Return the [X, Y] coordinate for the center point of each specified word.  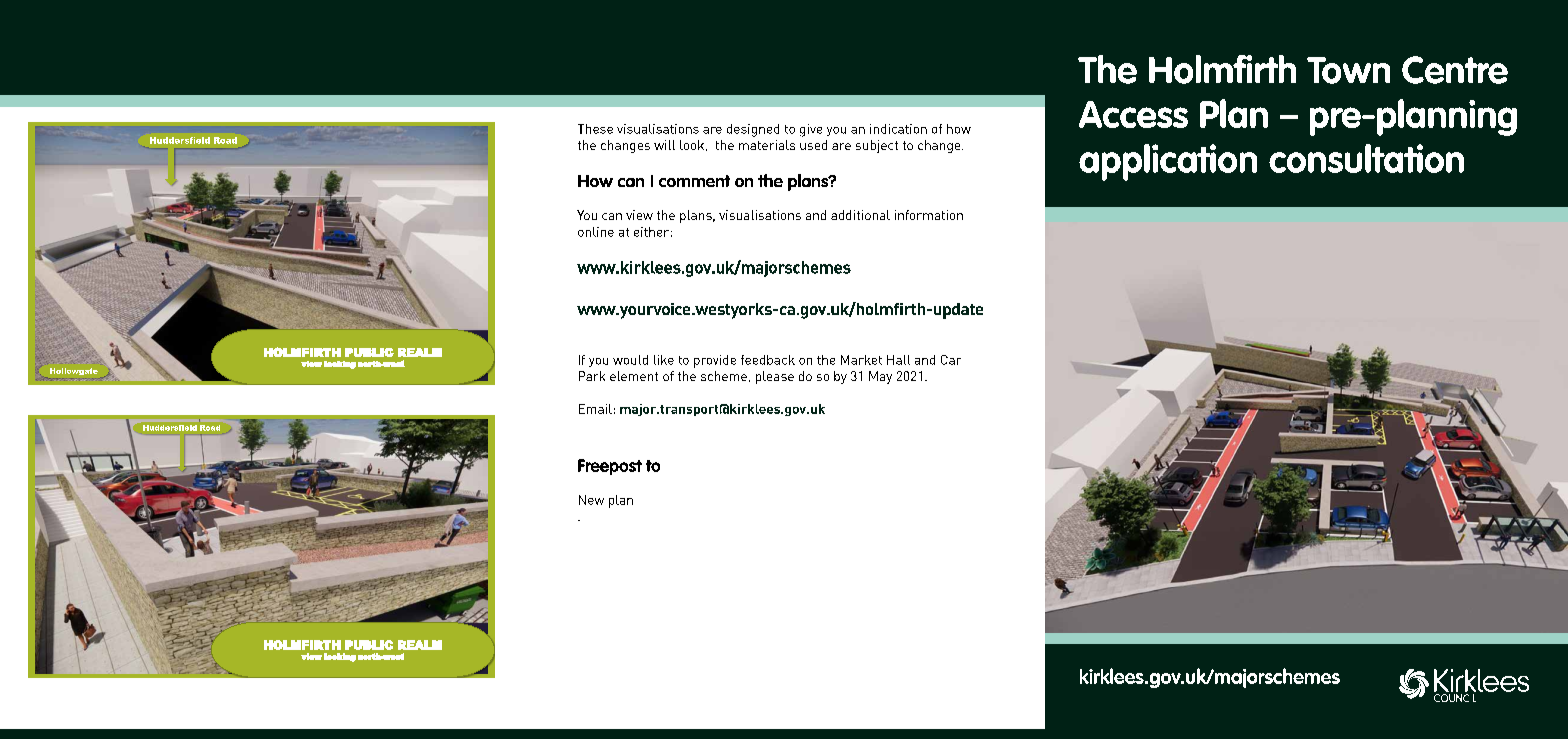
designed [753, 130]
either [651, 232]
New [591, 500]
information [929, 215]
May [880, 377]
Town [1348, 70]
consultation [1366, 158]
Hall [898, 360]
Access [1133, 114]
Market [861, 360]
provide [715, 361]
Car [951, 360]
